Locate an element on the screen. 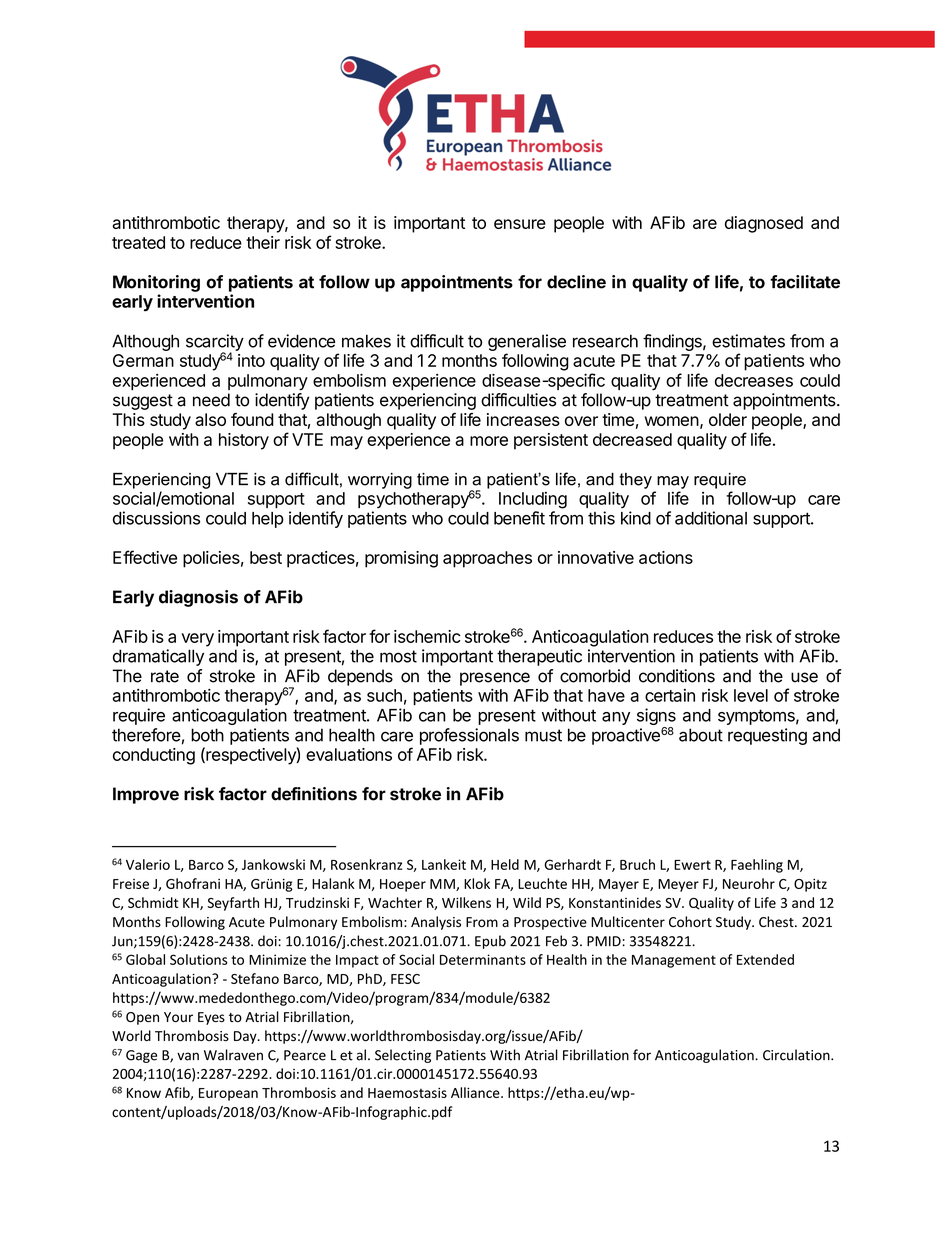 Image resolution: width=952 pixels, height=1233 pixels. Schmidt is located at coordinates (153, 902).
